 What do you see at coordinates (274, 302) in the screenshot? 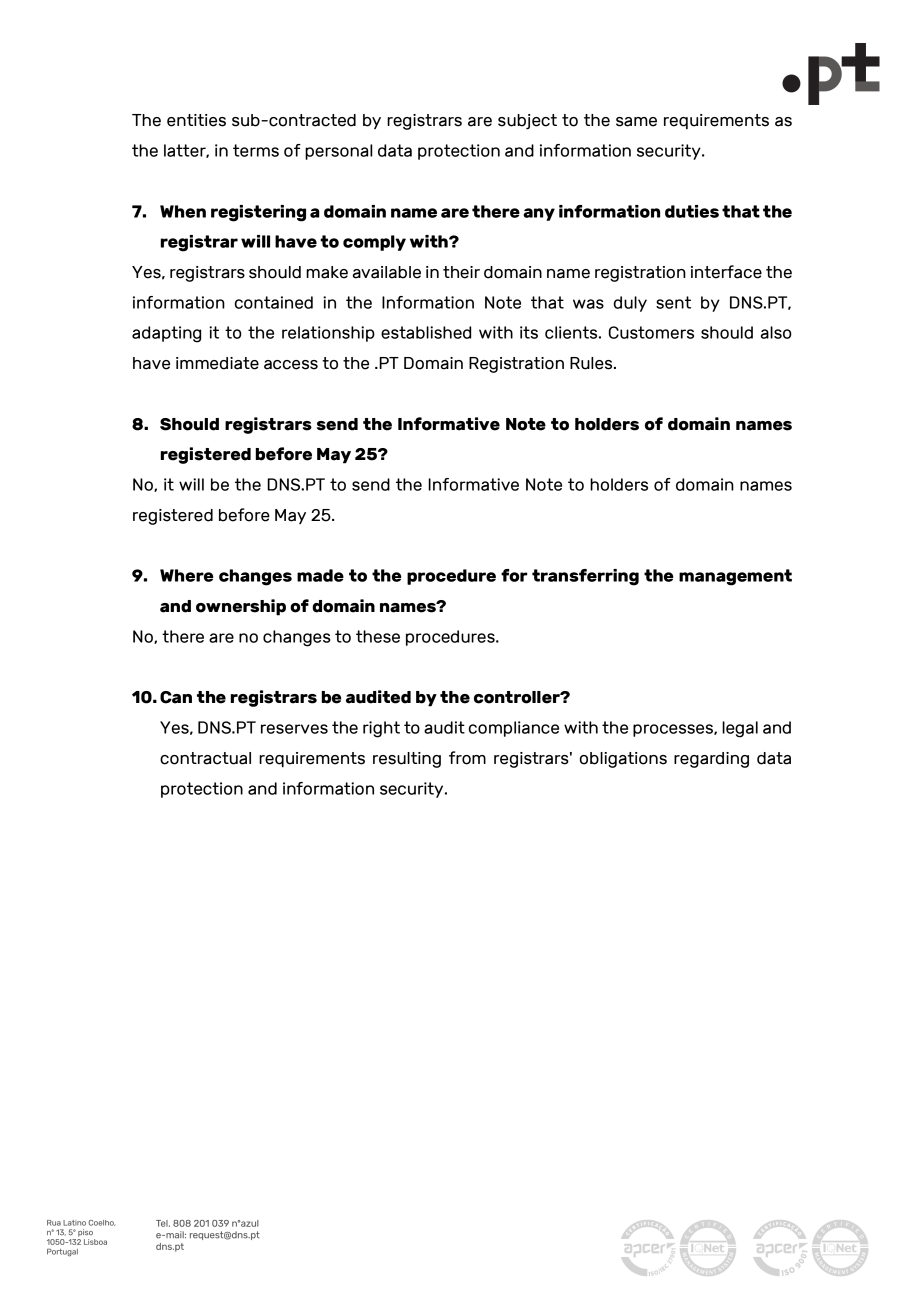
I see `contained` at bounding box center [274, 302].
